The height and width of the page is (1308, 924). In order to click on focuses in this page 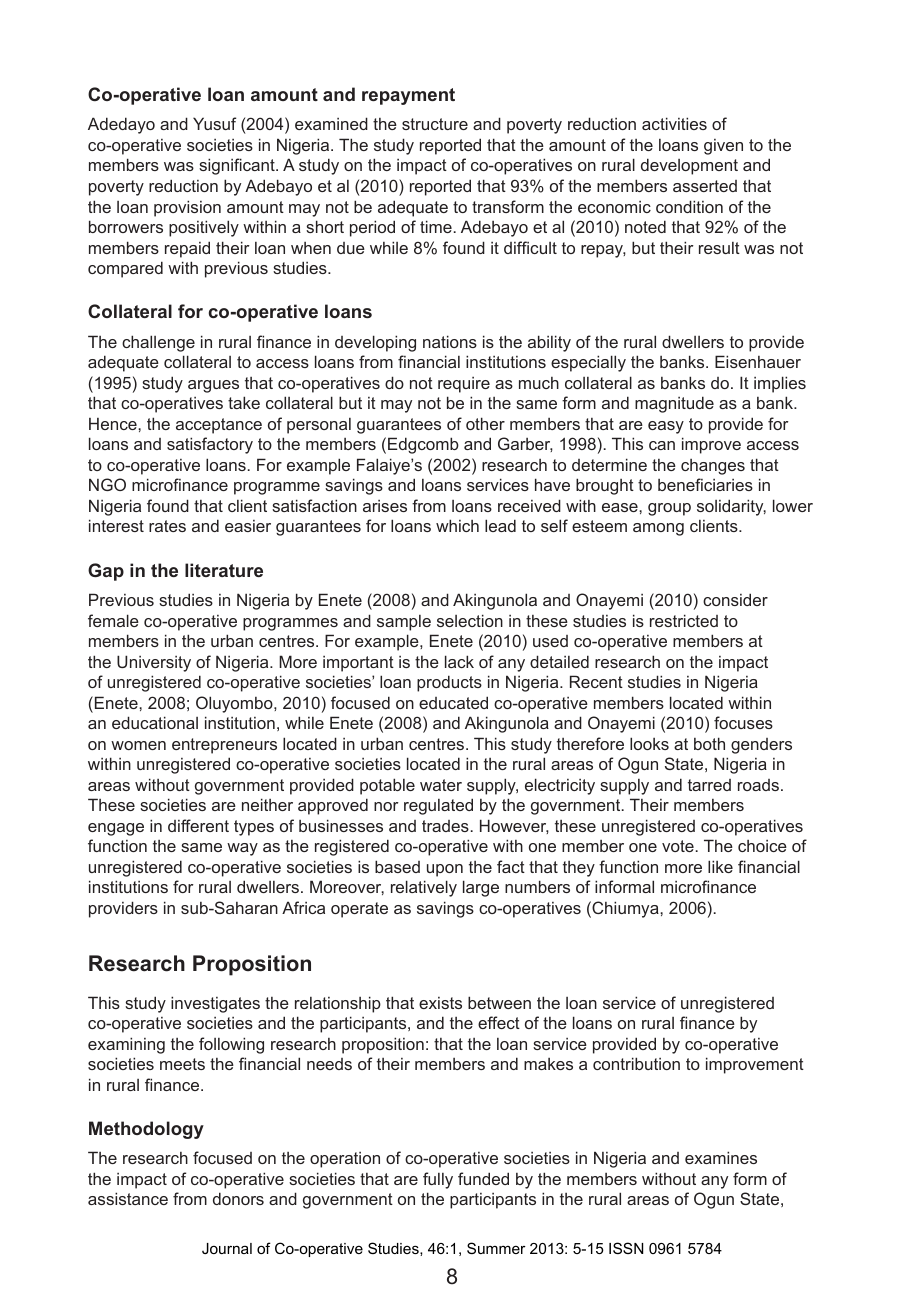, I will do `click(743, 722)`.
